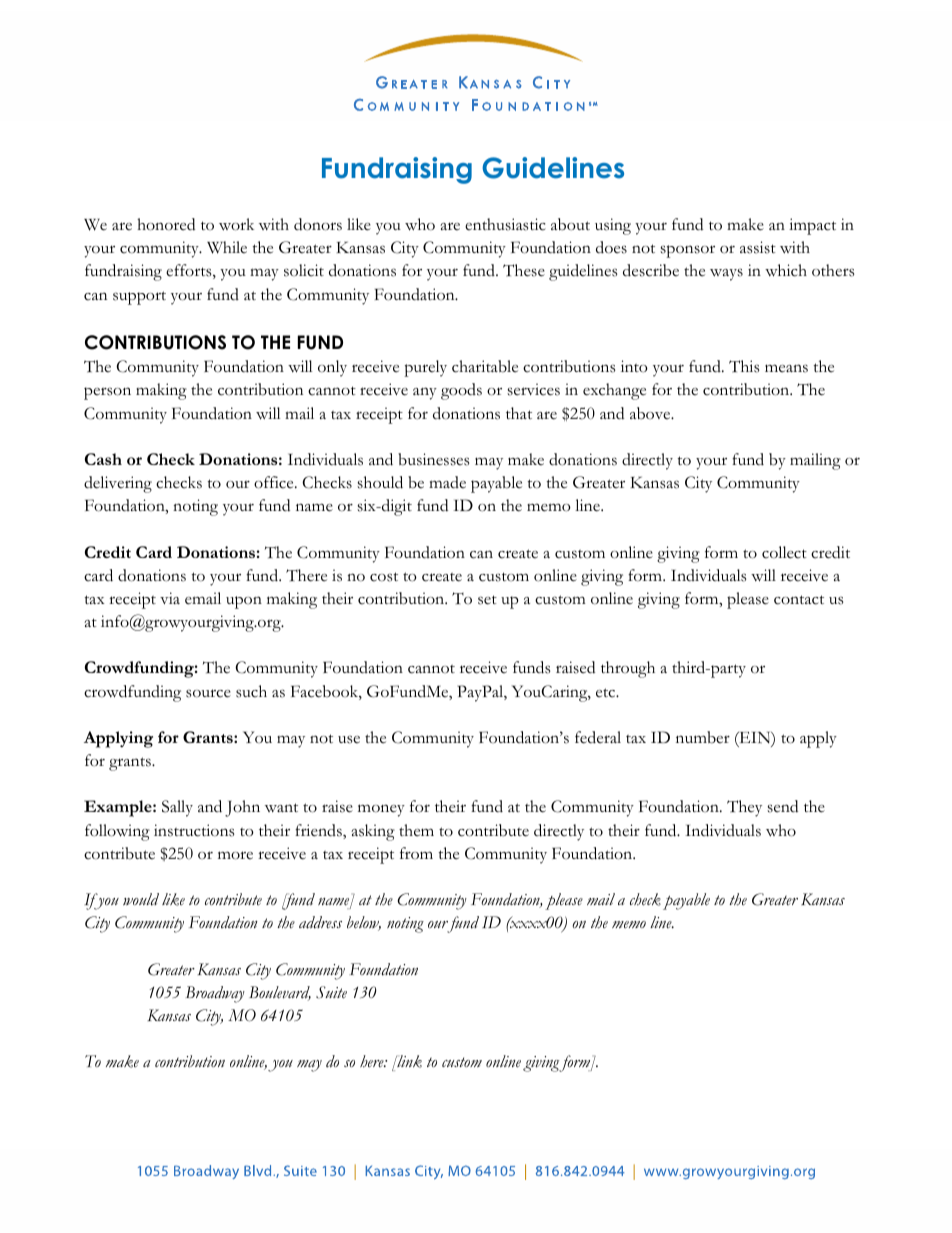 The height and width of the screenshot is (1233, 952). What do you see at coordinates (519, 413) in the screenshot?
I see `that` at bounding box center [519, 413].
